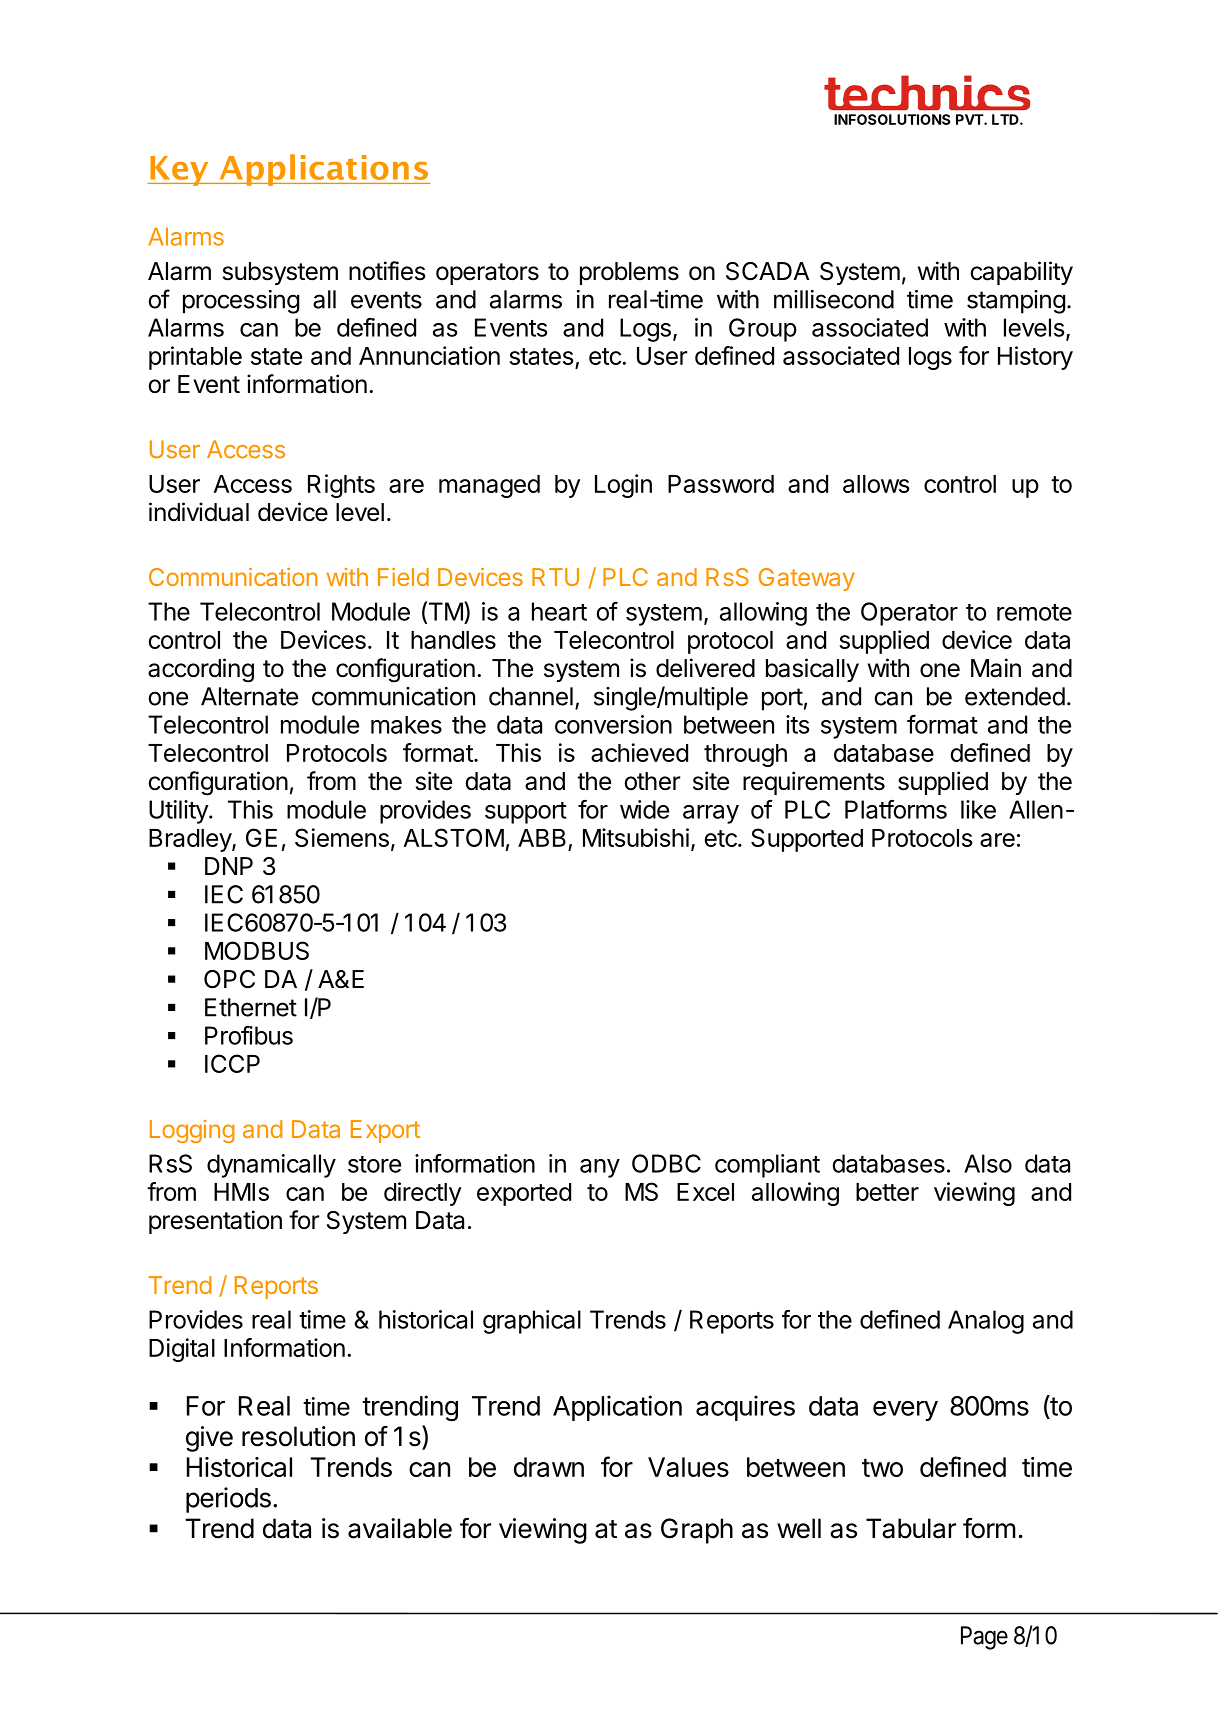  I want to click on allows, so click(876, 484).
